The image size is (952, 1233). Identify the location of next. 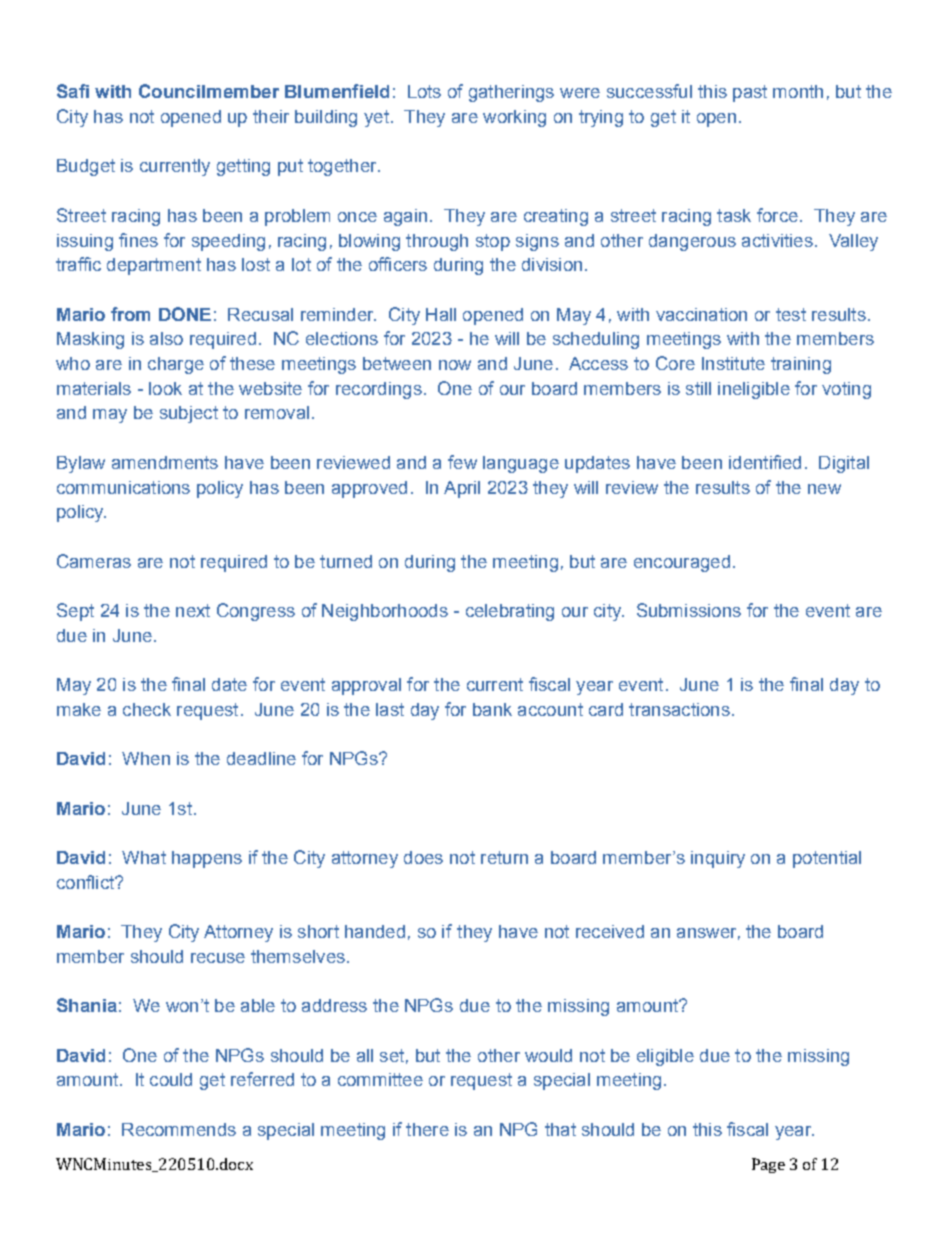
(193, 610).
